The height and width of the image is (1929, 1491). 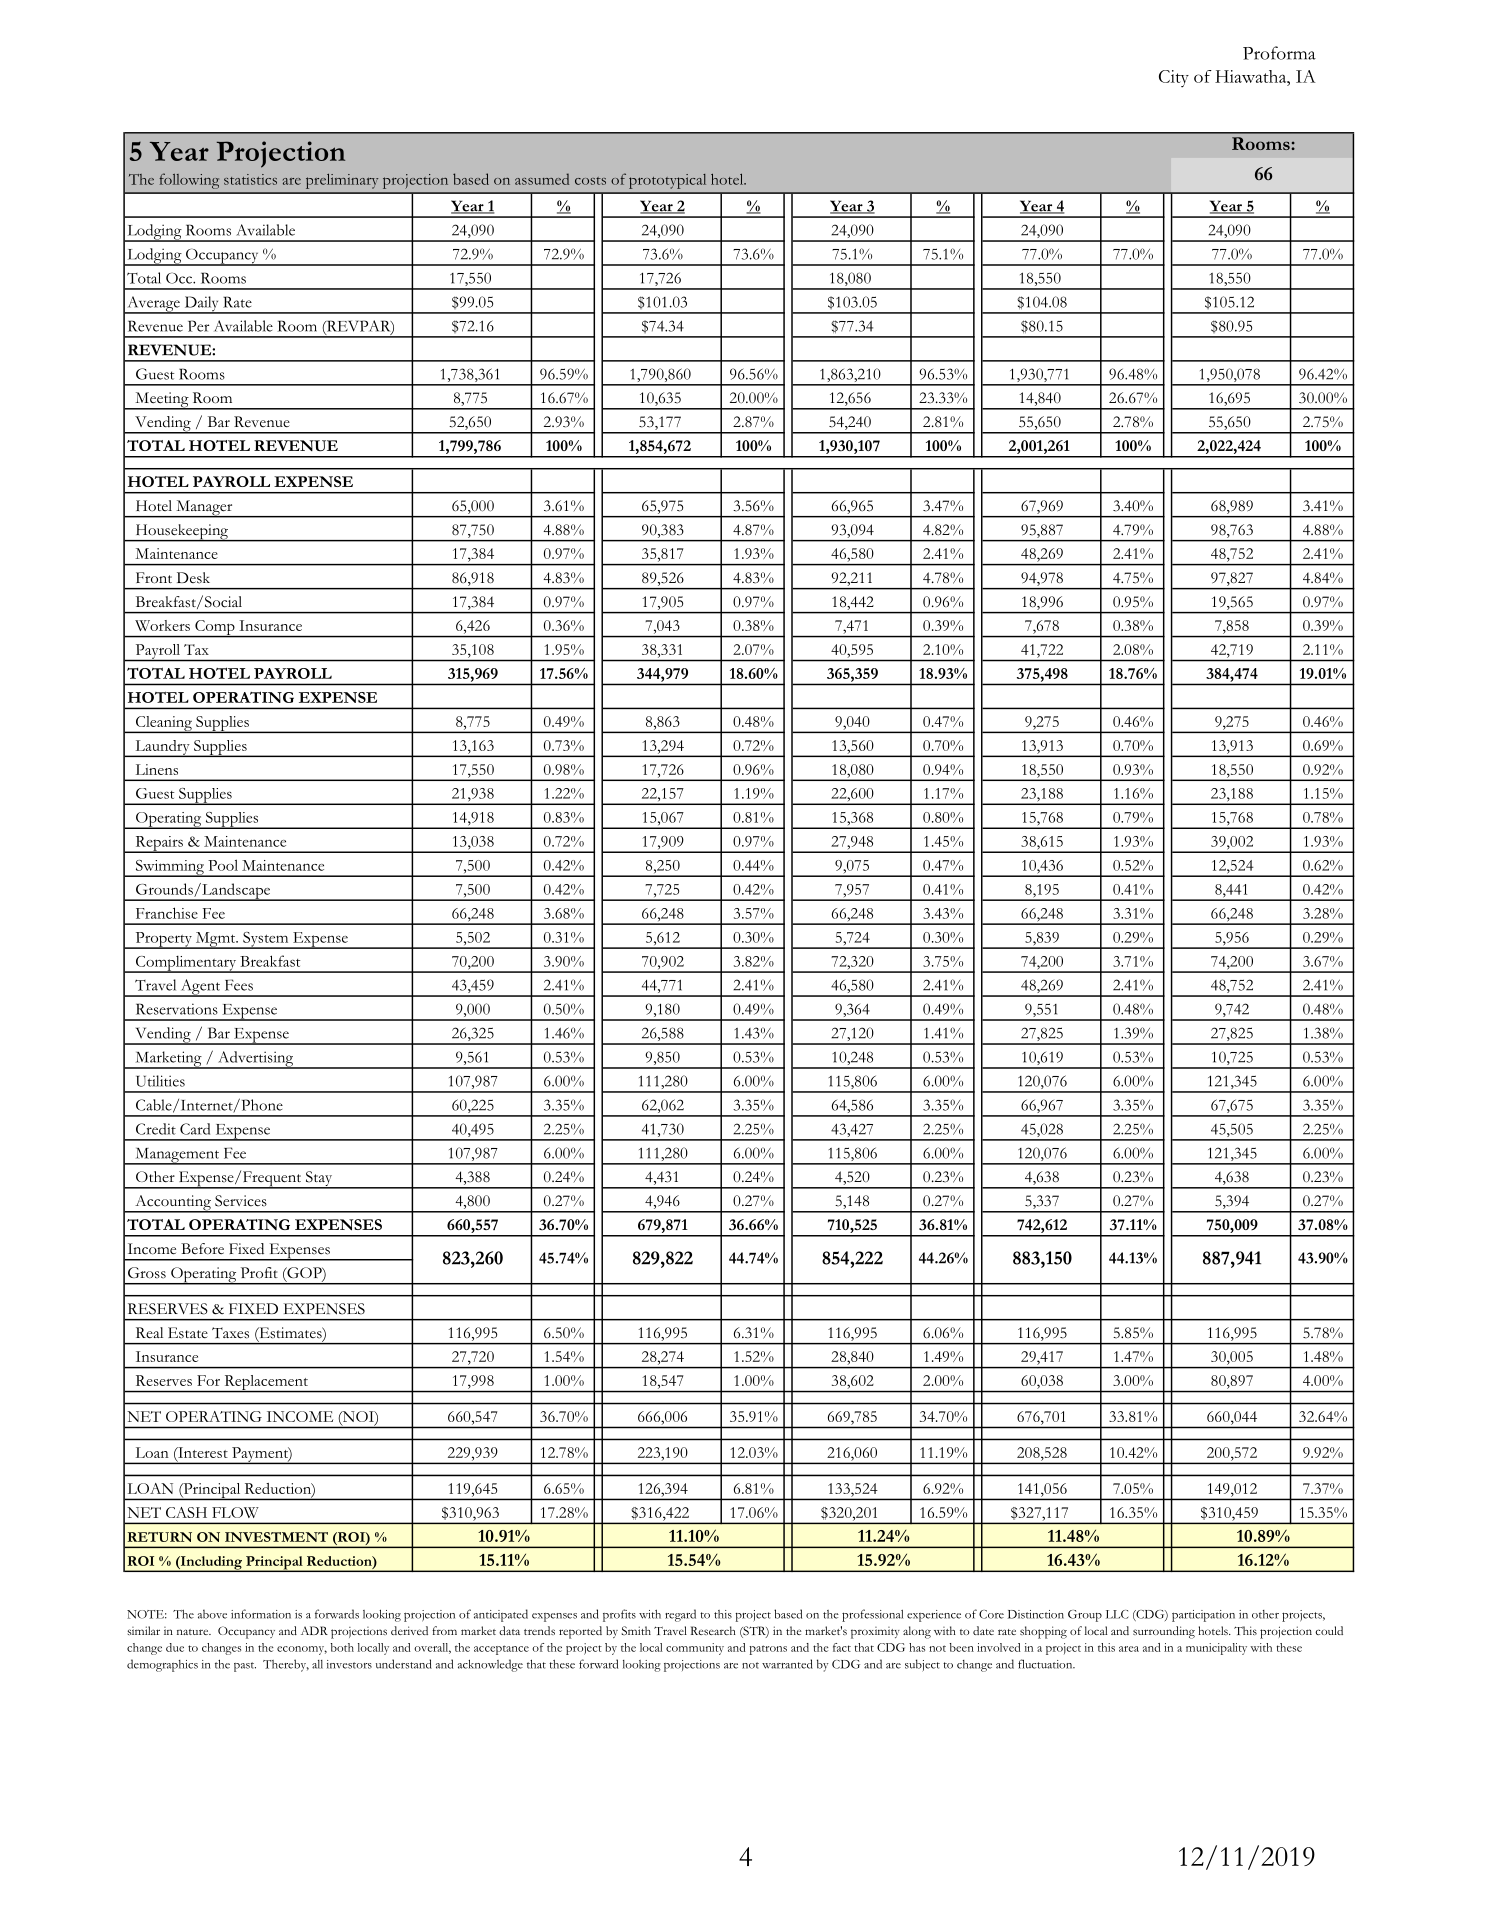 I want to click on participation, so click(x=1203, y=1616).
